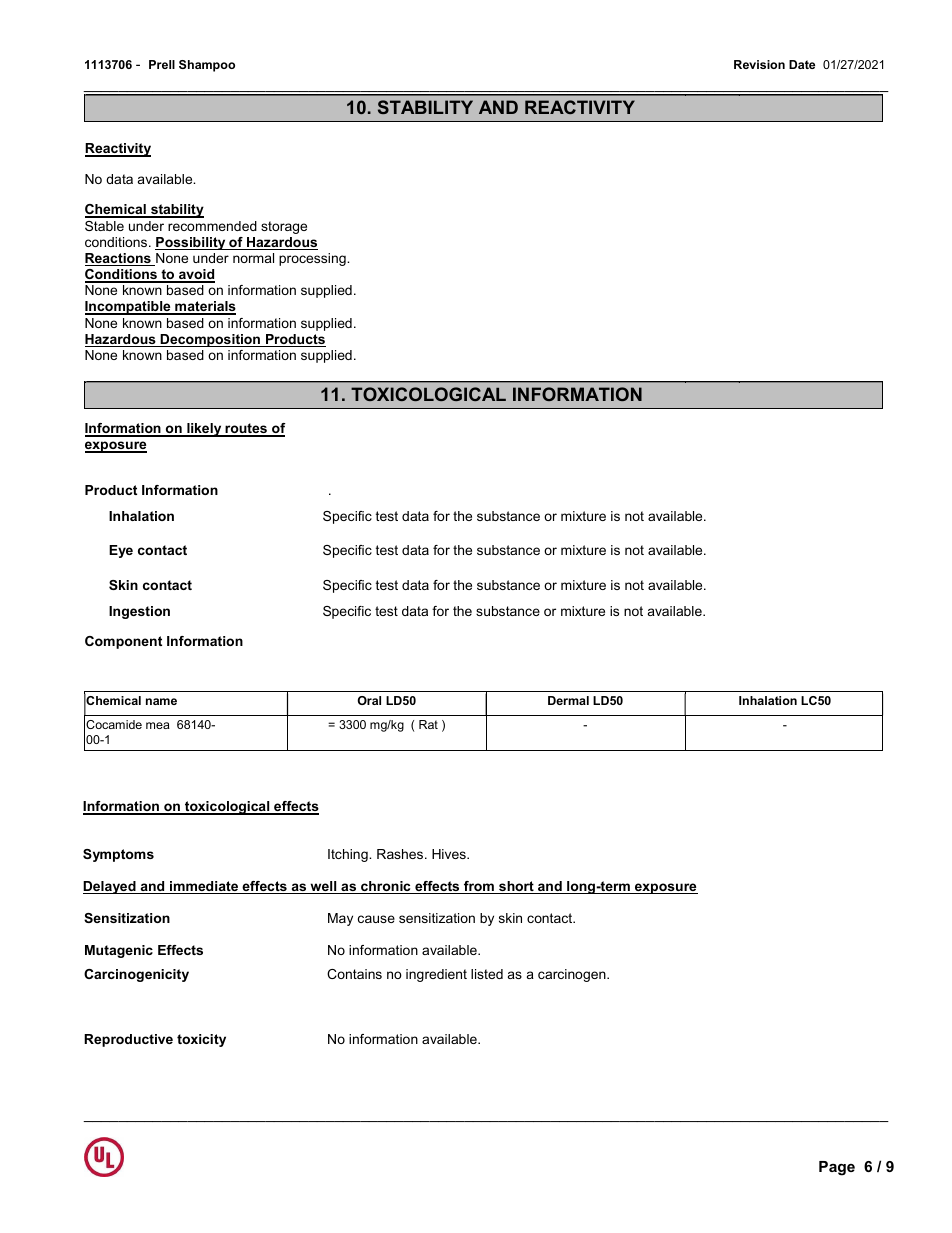 Image resolution: width=952 pixels, height=1233 pixels. What do you see at coordinates (158, 725) in the image?
I see `mea` at bounding box center [158, 725].
